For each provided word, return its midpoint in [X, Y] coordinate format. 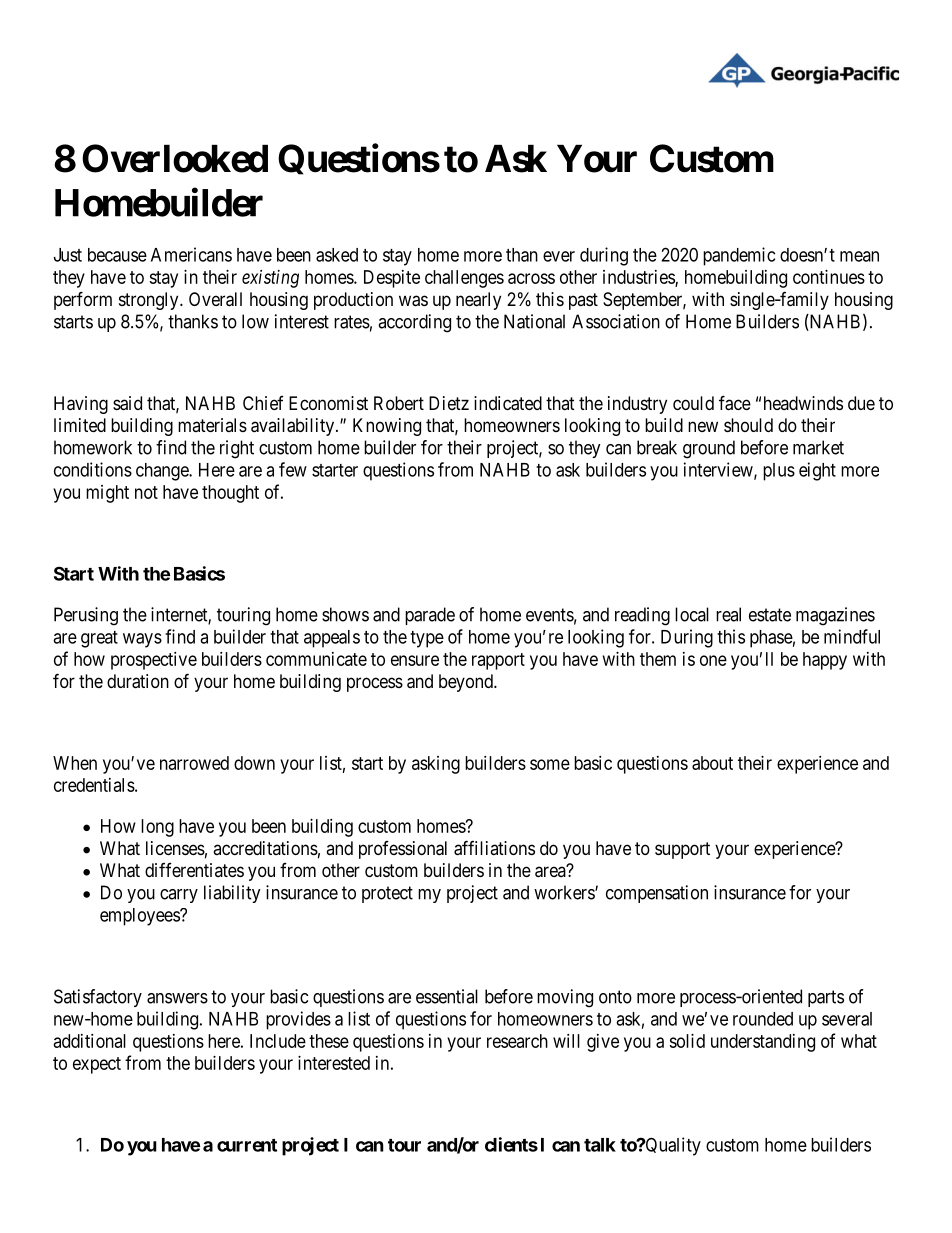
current [247, 1145]
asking [436, 765]
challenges [464, 279]
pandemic [739, 256]
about [712, 763]
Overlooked [175, 158]
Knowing [387, 427]
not [146, 492]
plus [779, 472]
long [157, 828]
